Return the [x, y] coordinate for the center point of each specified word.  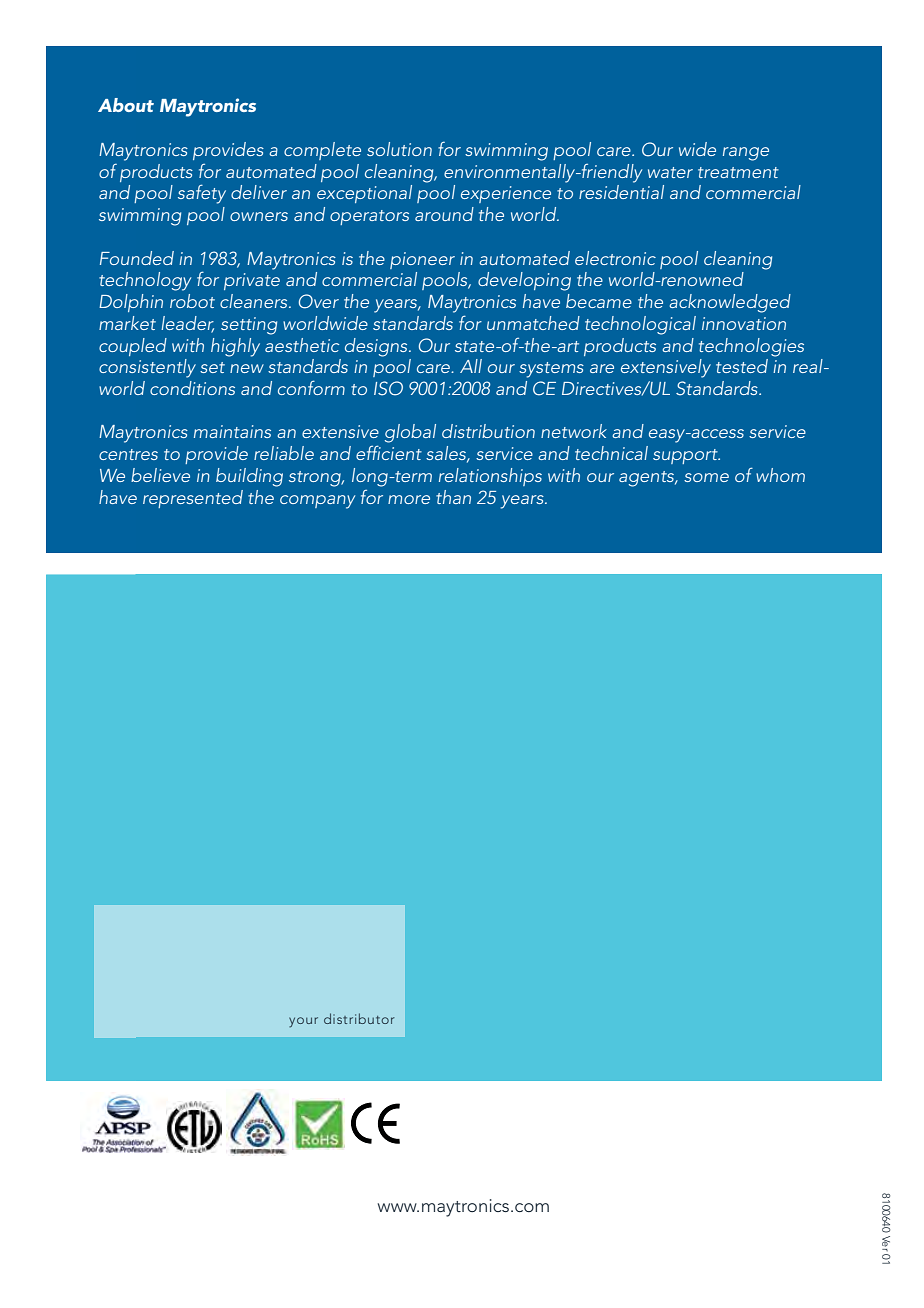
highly [235, 347]
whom [780, 475]
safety [202, 194]
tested [742, 366]
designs [377, 347]
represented [193, 499]
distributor [359, 1018]
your [303, 1022]
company [317, 502]
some [706, 477]
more [409, 499]
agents [648, 479]
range [746, 154]
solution [399, 149]
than [453, 497]
